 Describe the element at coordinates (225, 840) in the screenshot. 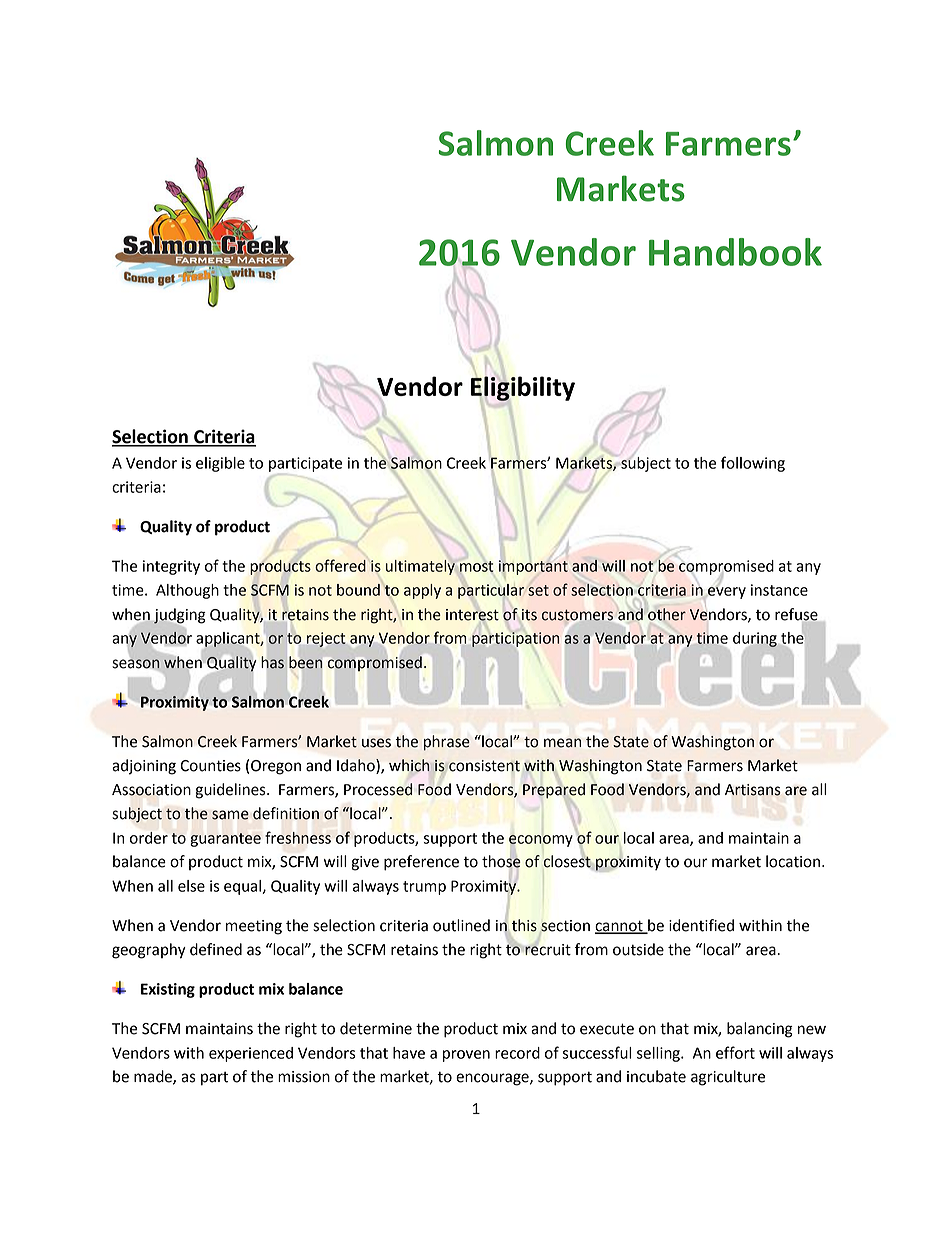

I see `guarantee` at that location.
